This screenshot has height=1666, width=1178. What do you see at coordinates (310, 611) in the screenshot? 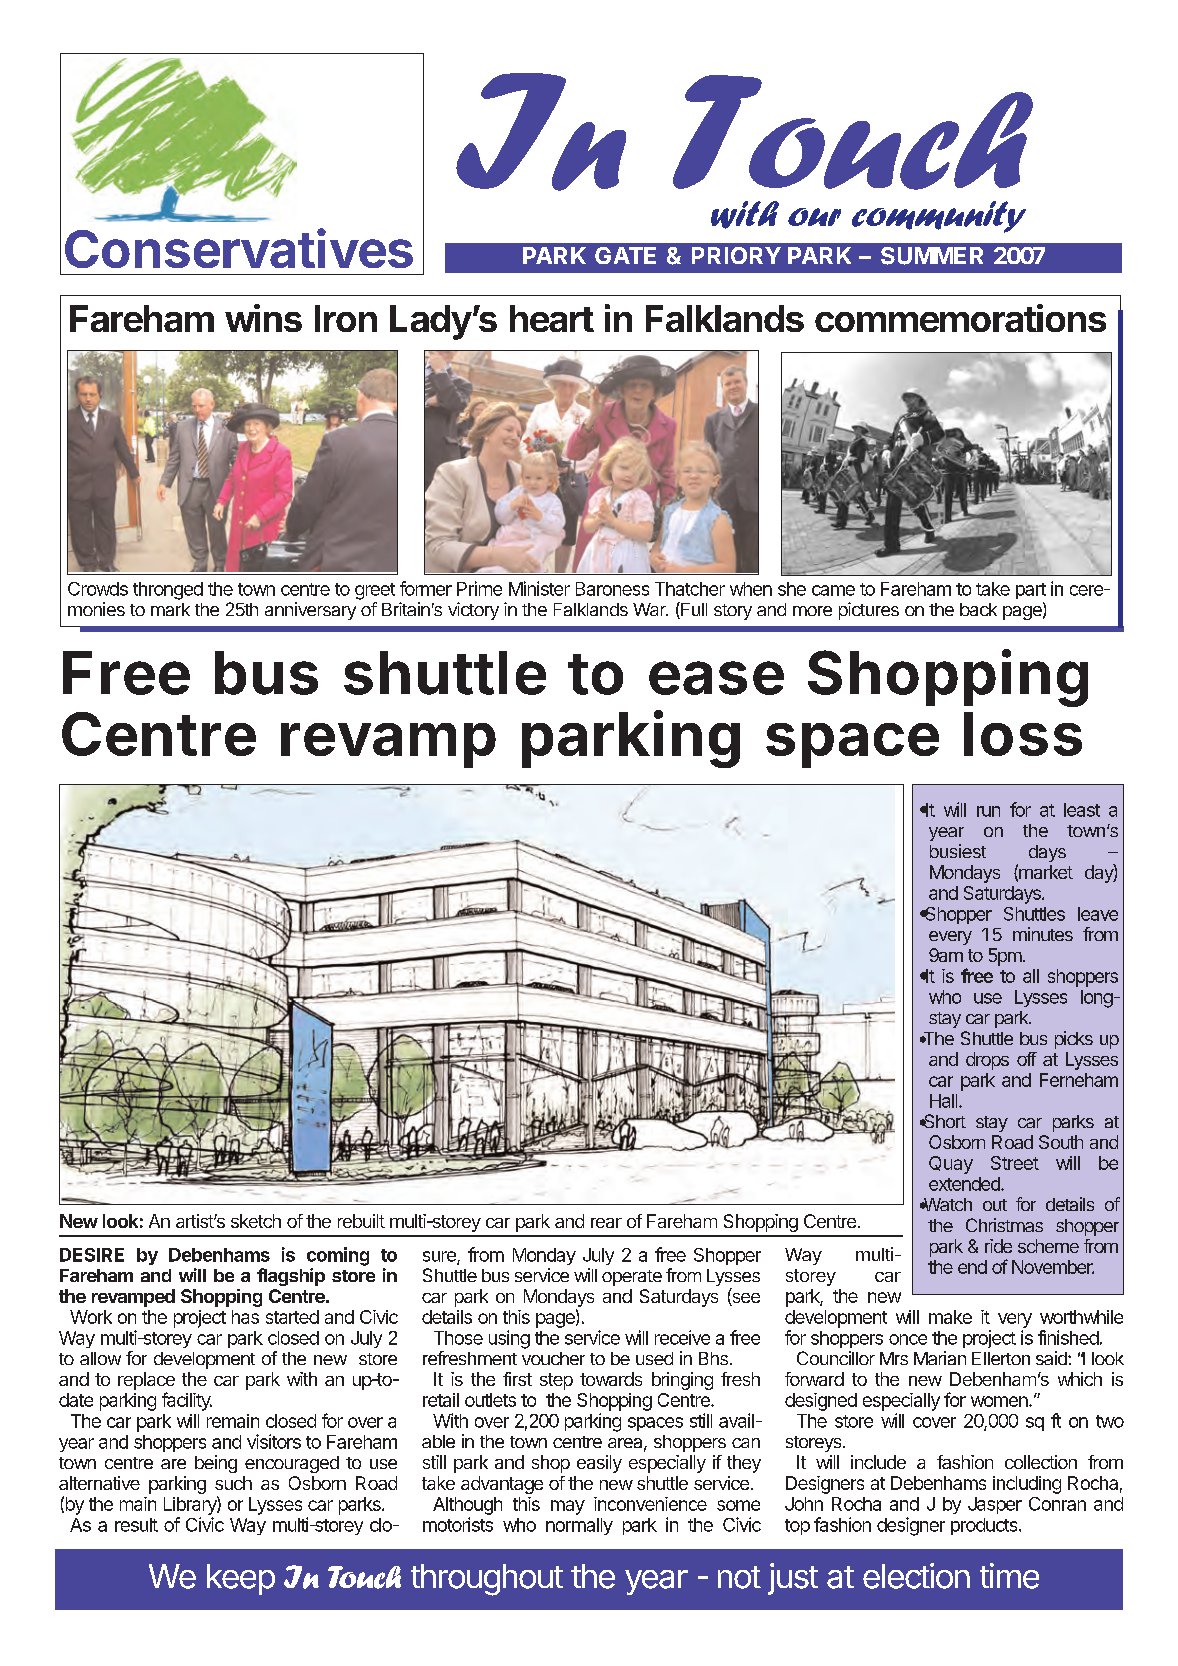
I see `anniversary` at bounding box center [310, 611].
